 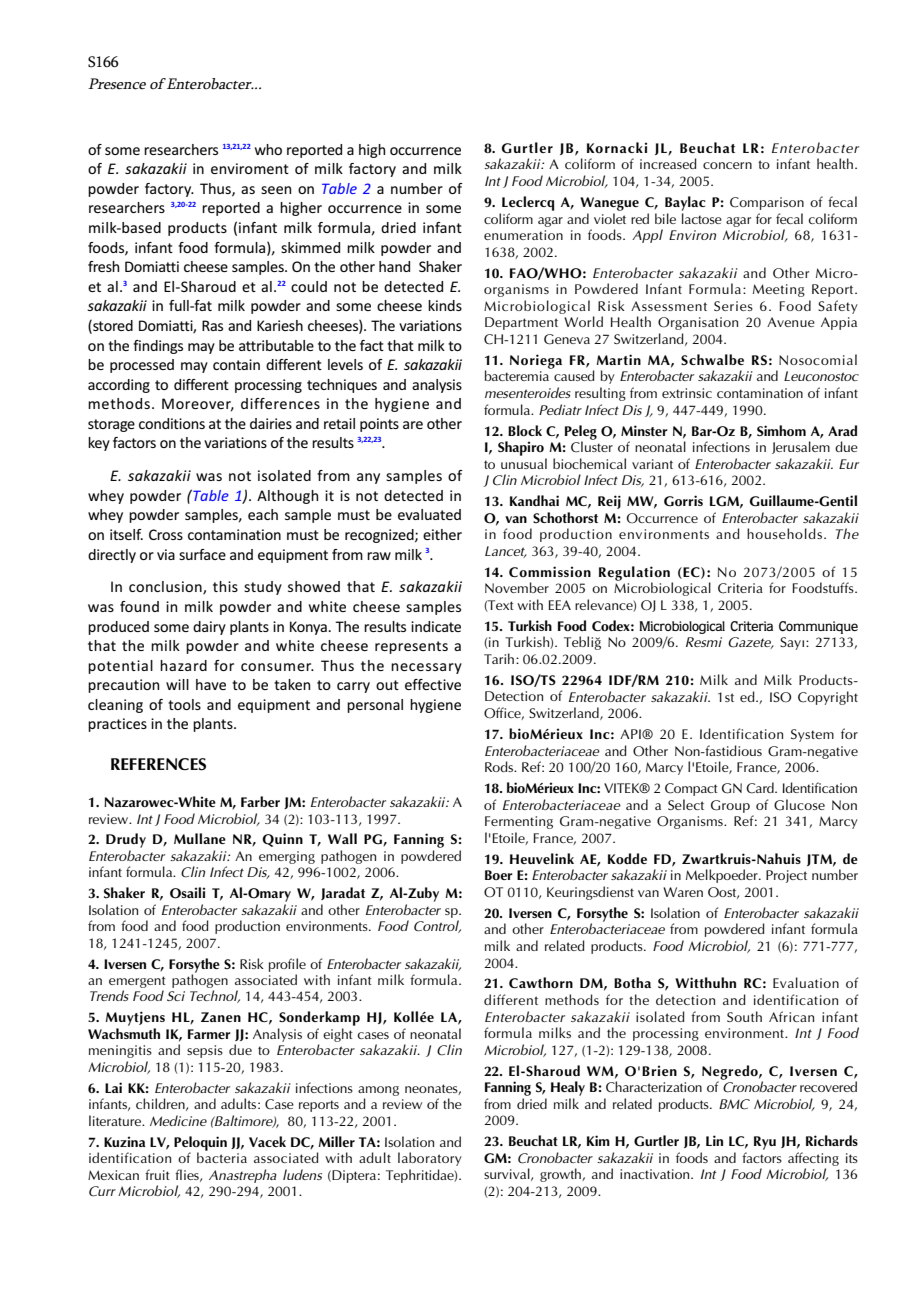 What do you see at coordinates (137, 982) in the screenshot?
I see `emergent` at bounding box center [137, 982].
